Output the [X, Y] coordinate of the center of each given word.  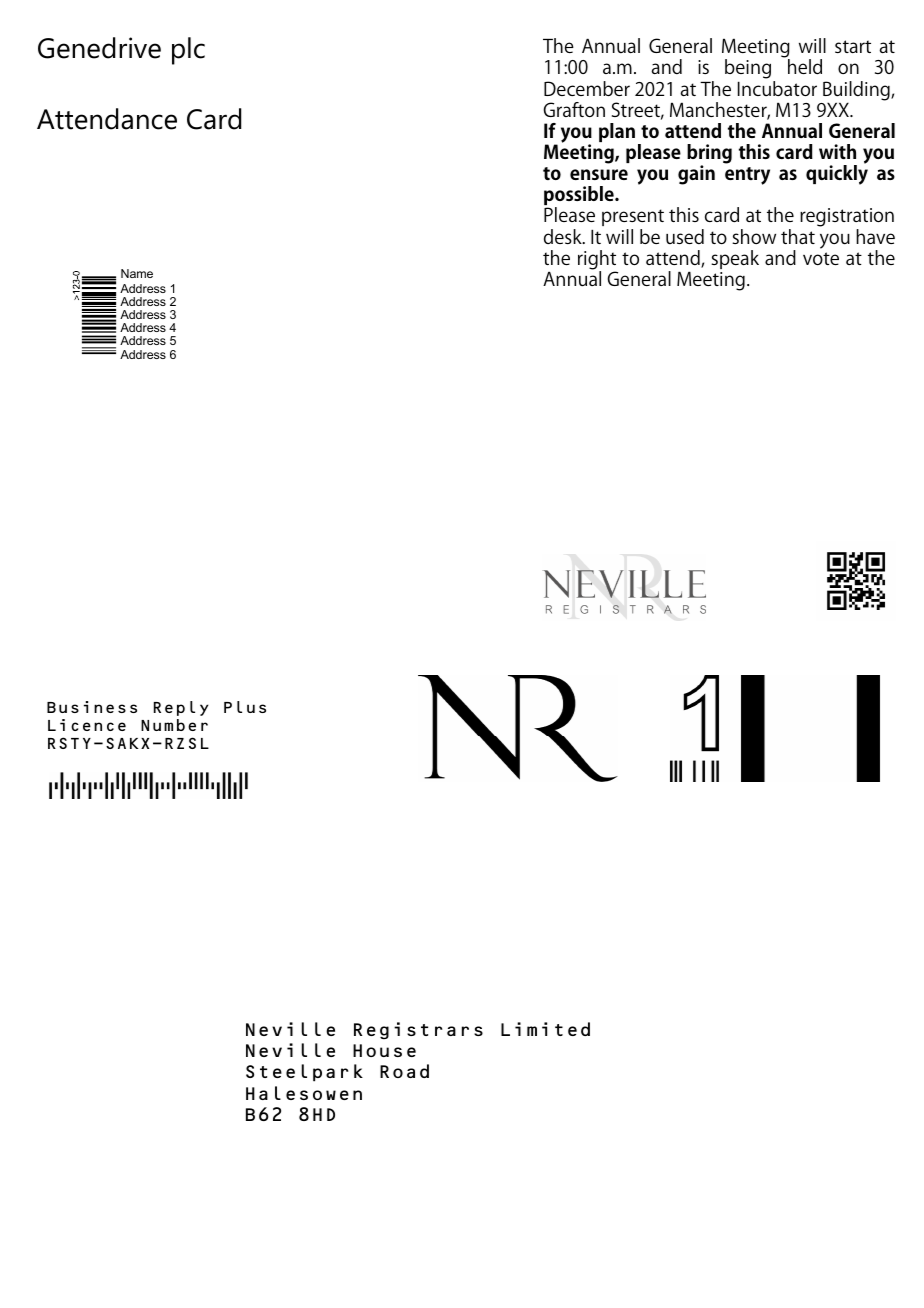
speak [735, 259]
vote [821, 258]
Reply [181, 708]
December [587, 88]
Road [404, 1071]
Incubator [777, 87]
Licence [87, 725]
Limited [545, 1029]
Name [137, 273]
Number [174, 725]
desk [564, 236]
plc [188, 51]
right [597, 261]
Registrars [418, 1030]
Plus [245, 707]
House [384, 1050]
